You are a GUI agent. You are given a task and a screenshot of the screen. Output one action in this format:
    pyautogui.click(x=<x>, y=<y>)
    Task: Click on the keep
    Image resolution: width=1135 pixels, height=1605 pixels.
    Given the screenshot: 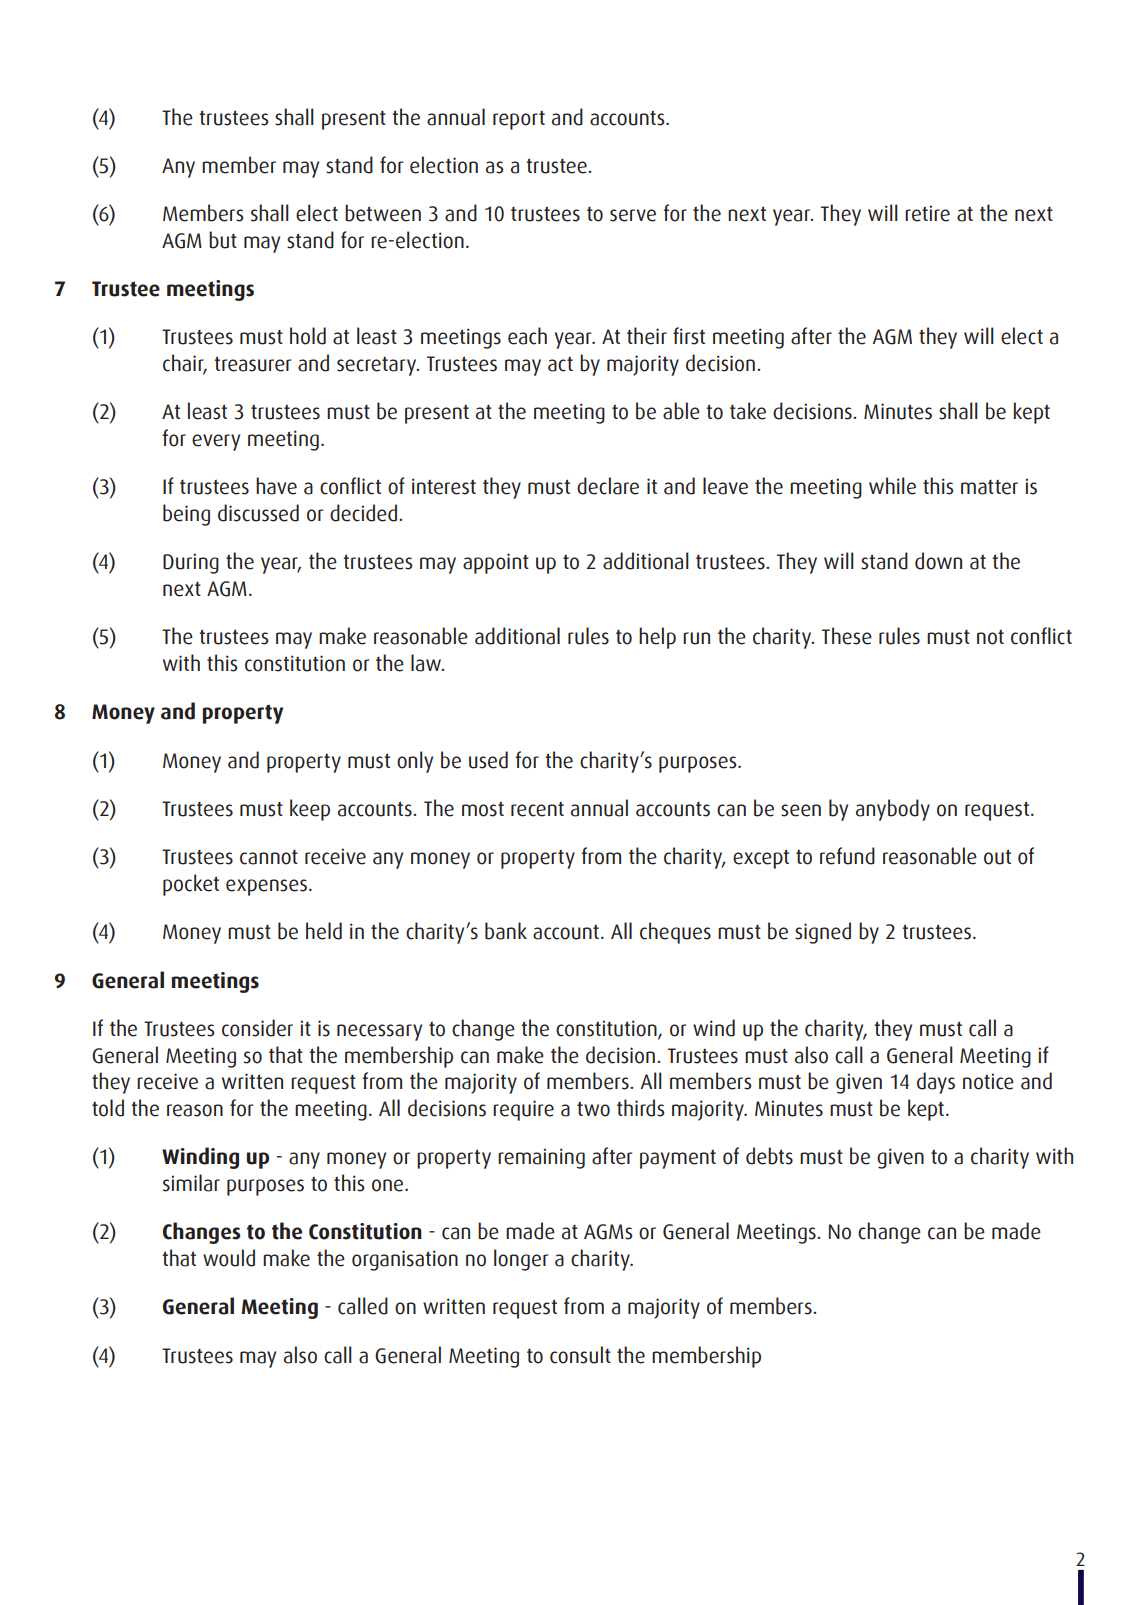 What is the action you would take?
    pyautogui.click(x=310, y=810)
